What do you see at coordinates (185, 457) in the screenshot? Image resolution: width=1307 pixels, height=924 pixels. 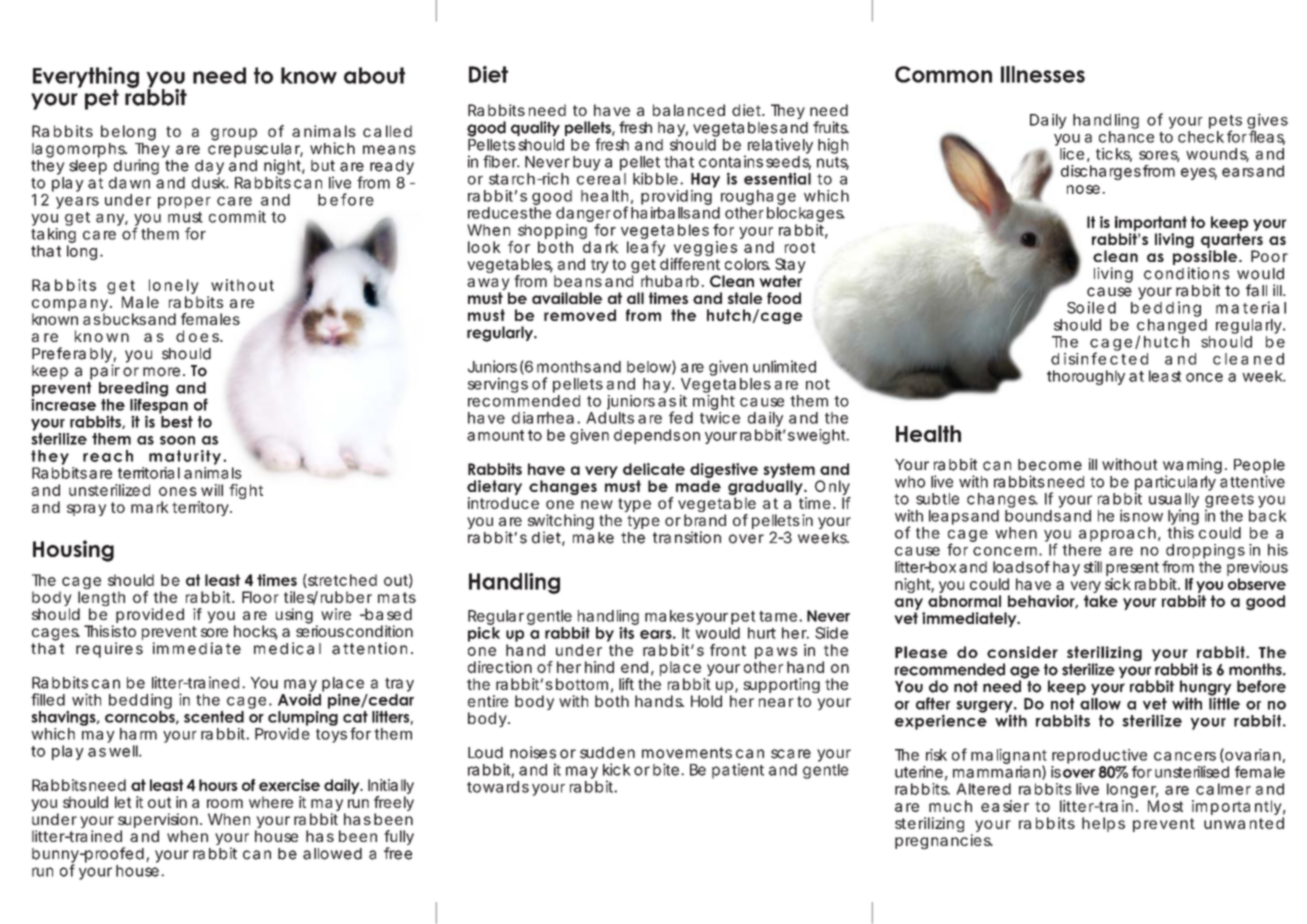 I see `maturity` at bounding box center [185, 457].
